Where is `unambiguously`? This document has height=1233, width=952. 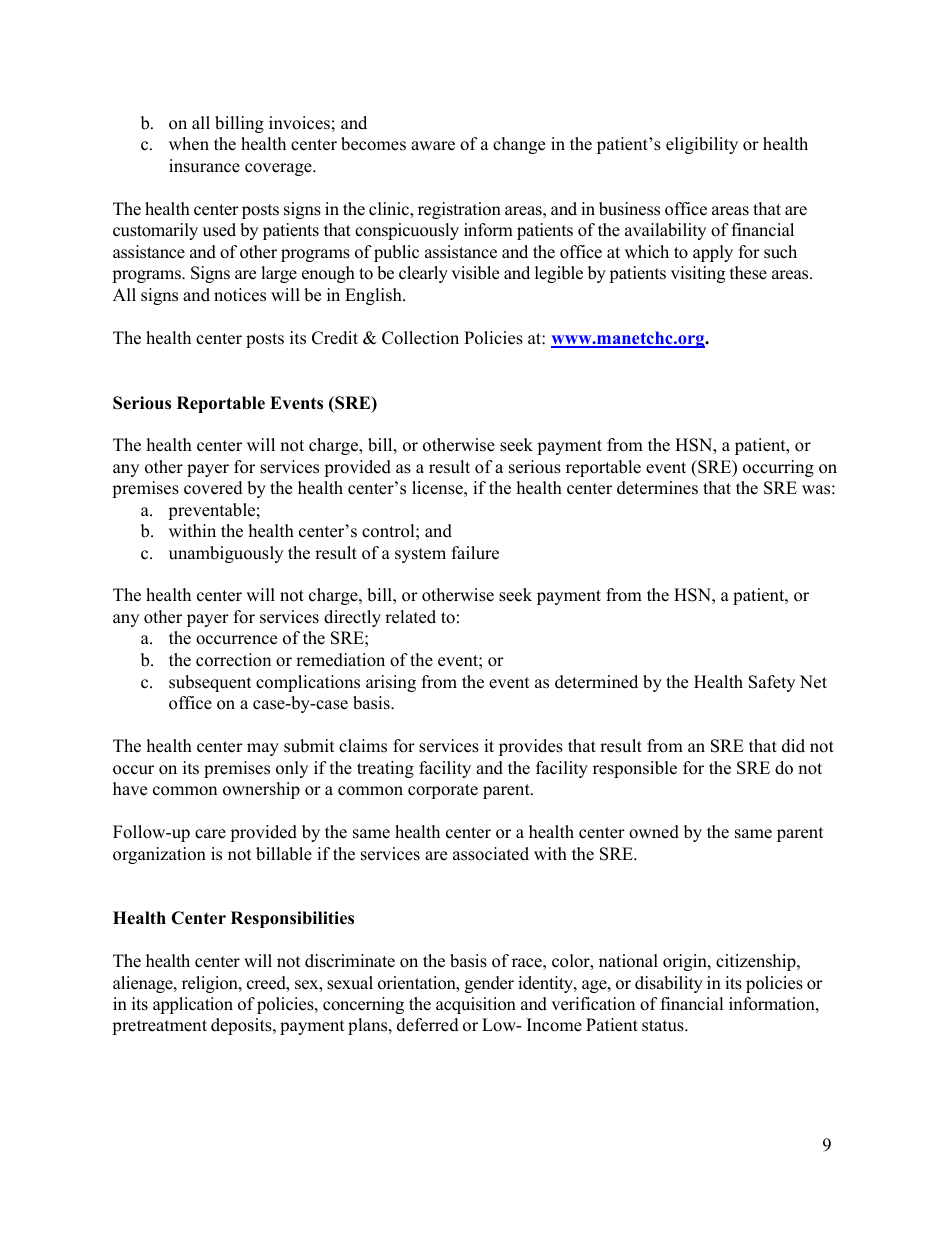 unambiguously is located at coordinates (226, 554).
